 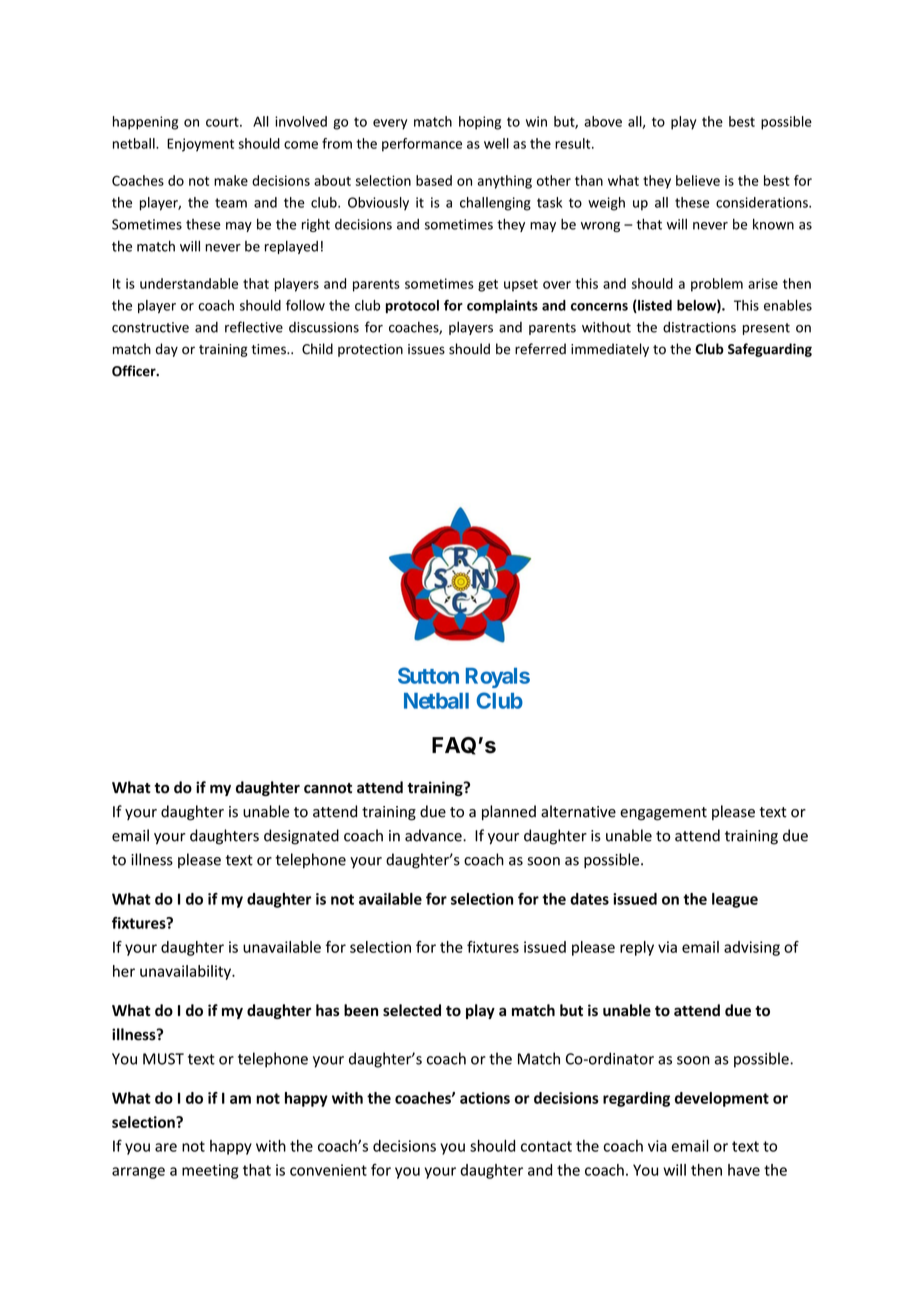 What do you see at coordinates (200, 145) in the screenshot?
I see `Enjoyment` at bounding box center [200, 145].
